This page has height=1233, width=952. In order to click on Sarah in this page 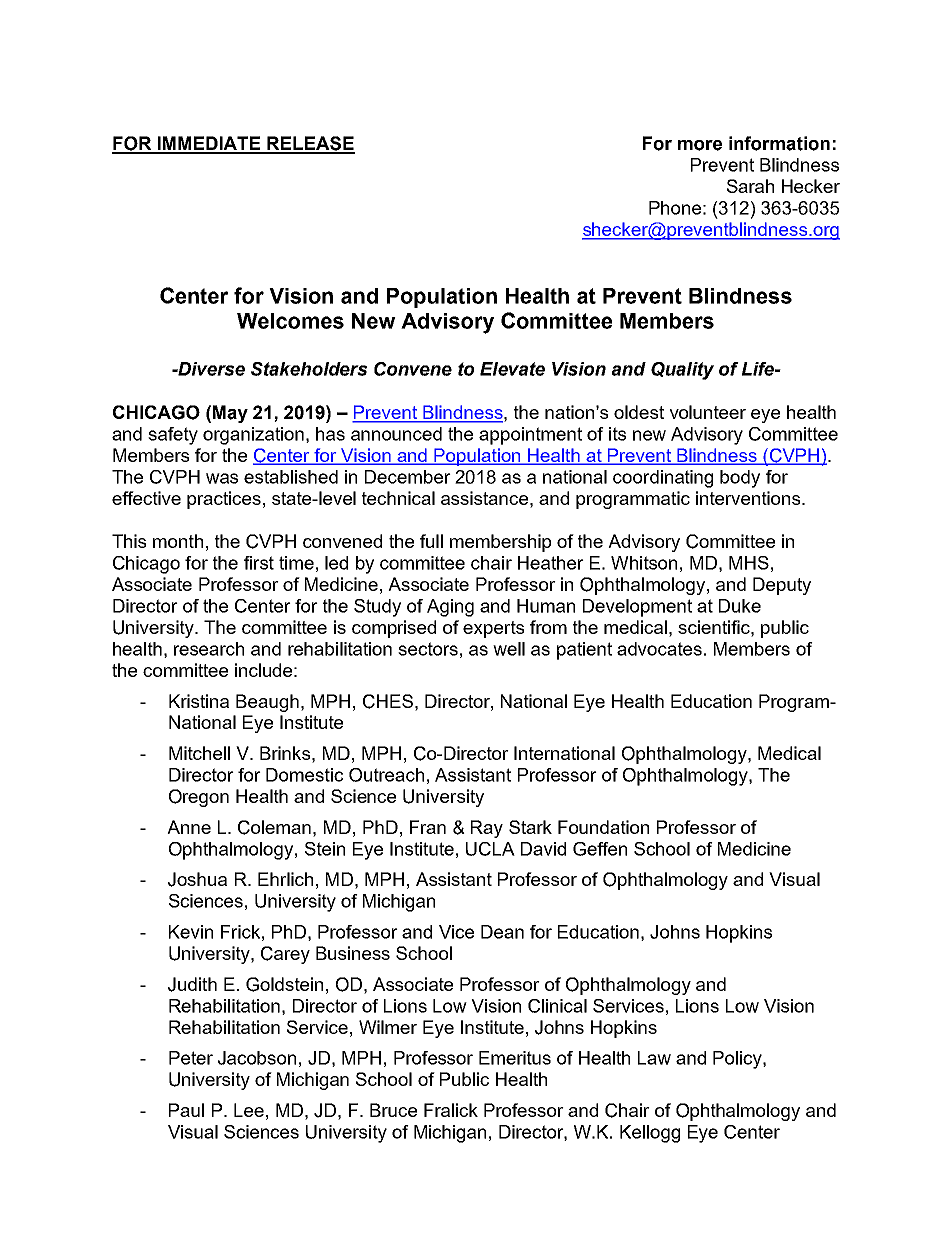, I will do `click(750, 186)`.
